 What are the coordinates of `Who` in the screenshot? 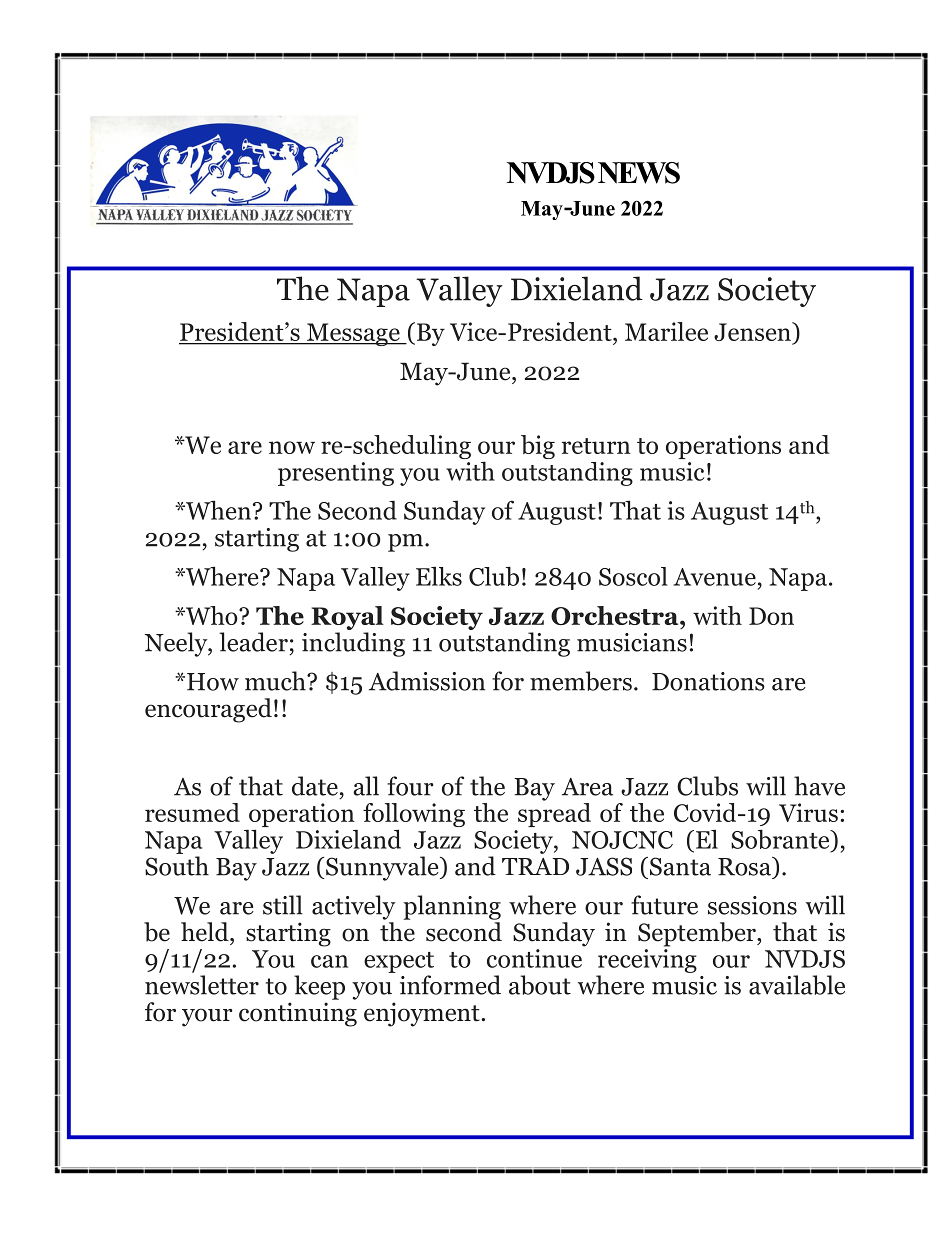 It's located at (212, 615).
